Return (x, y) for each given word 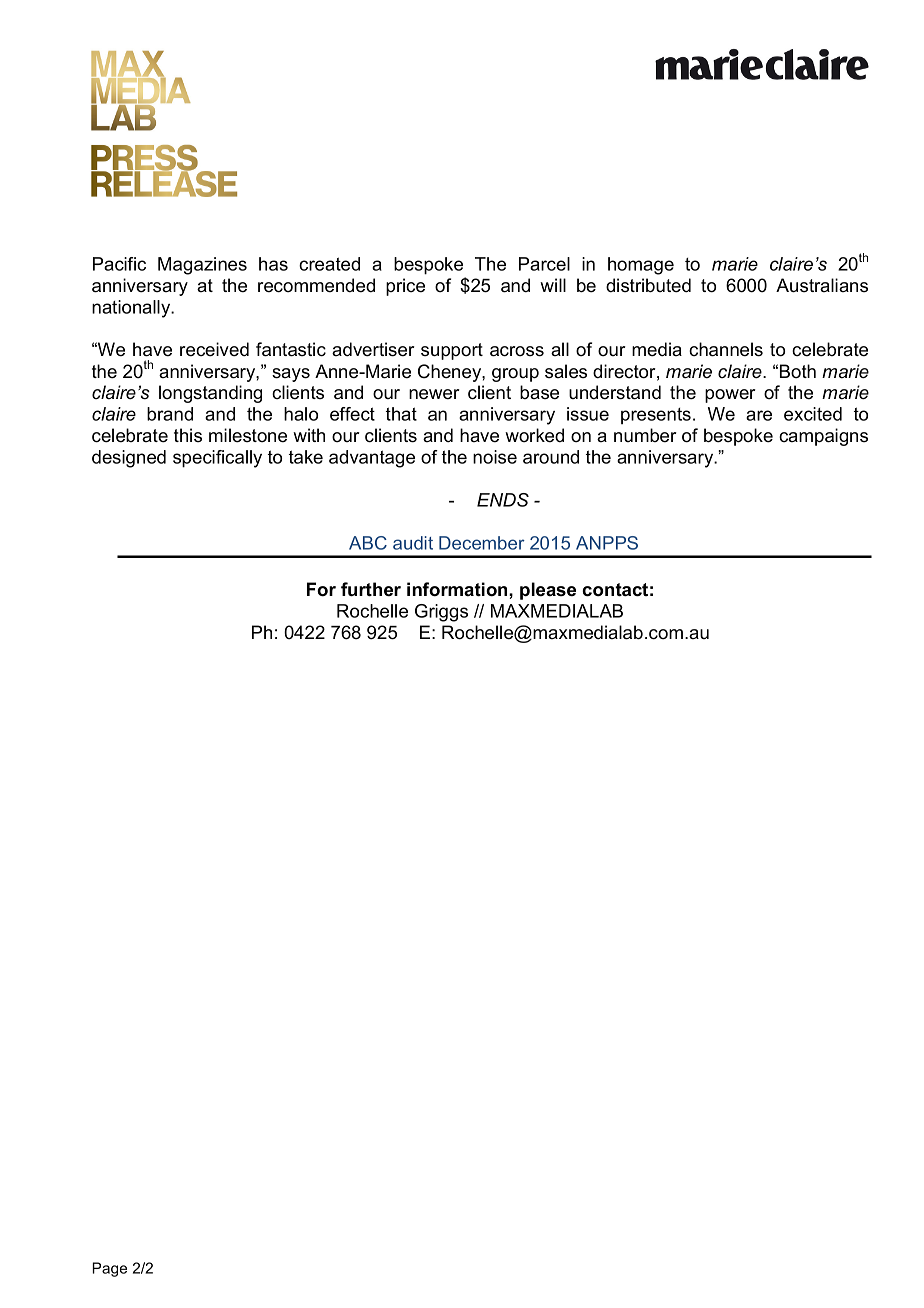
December (482, 543)
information (458, 589)
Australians (822, 285)
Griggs (441, 613)
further (371, 589)
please (548, 591)
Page (109, 1269)
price (405, 287)
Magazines (202, 266)
